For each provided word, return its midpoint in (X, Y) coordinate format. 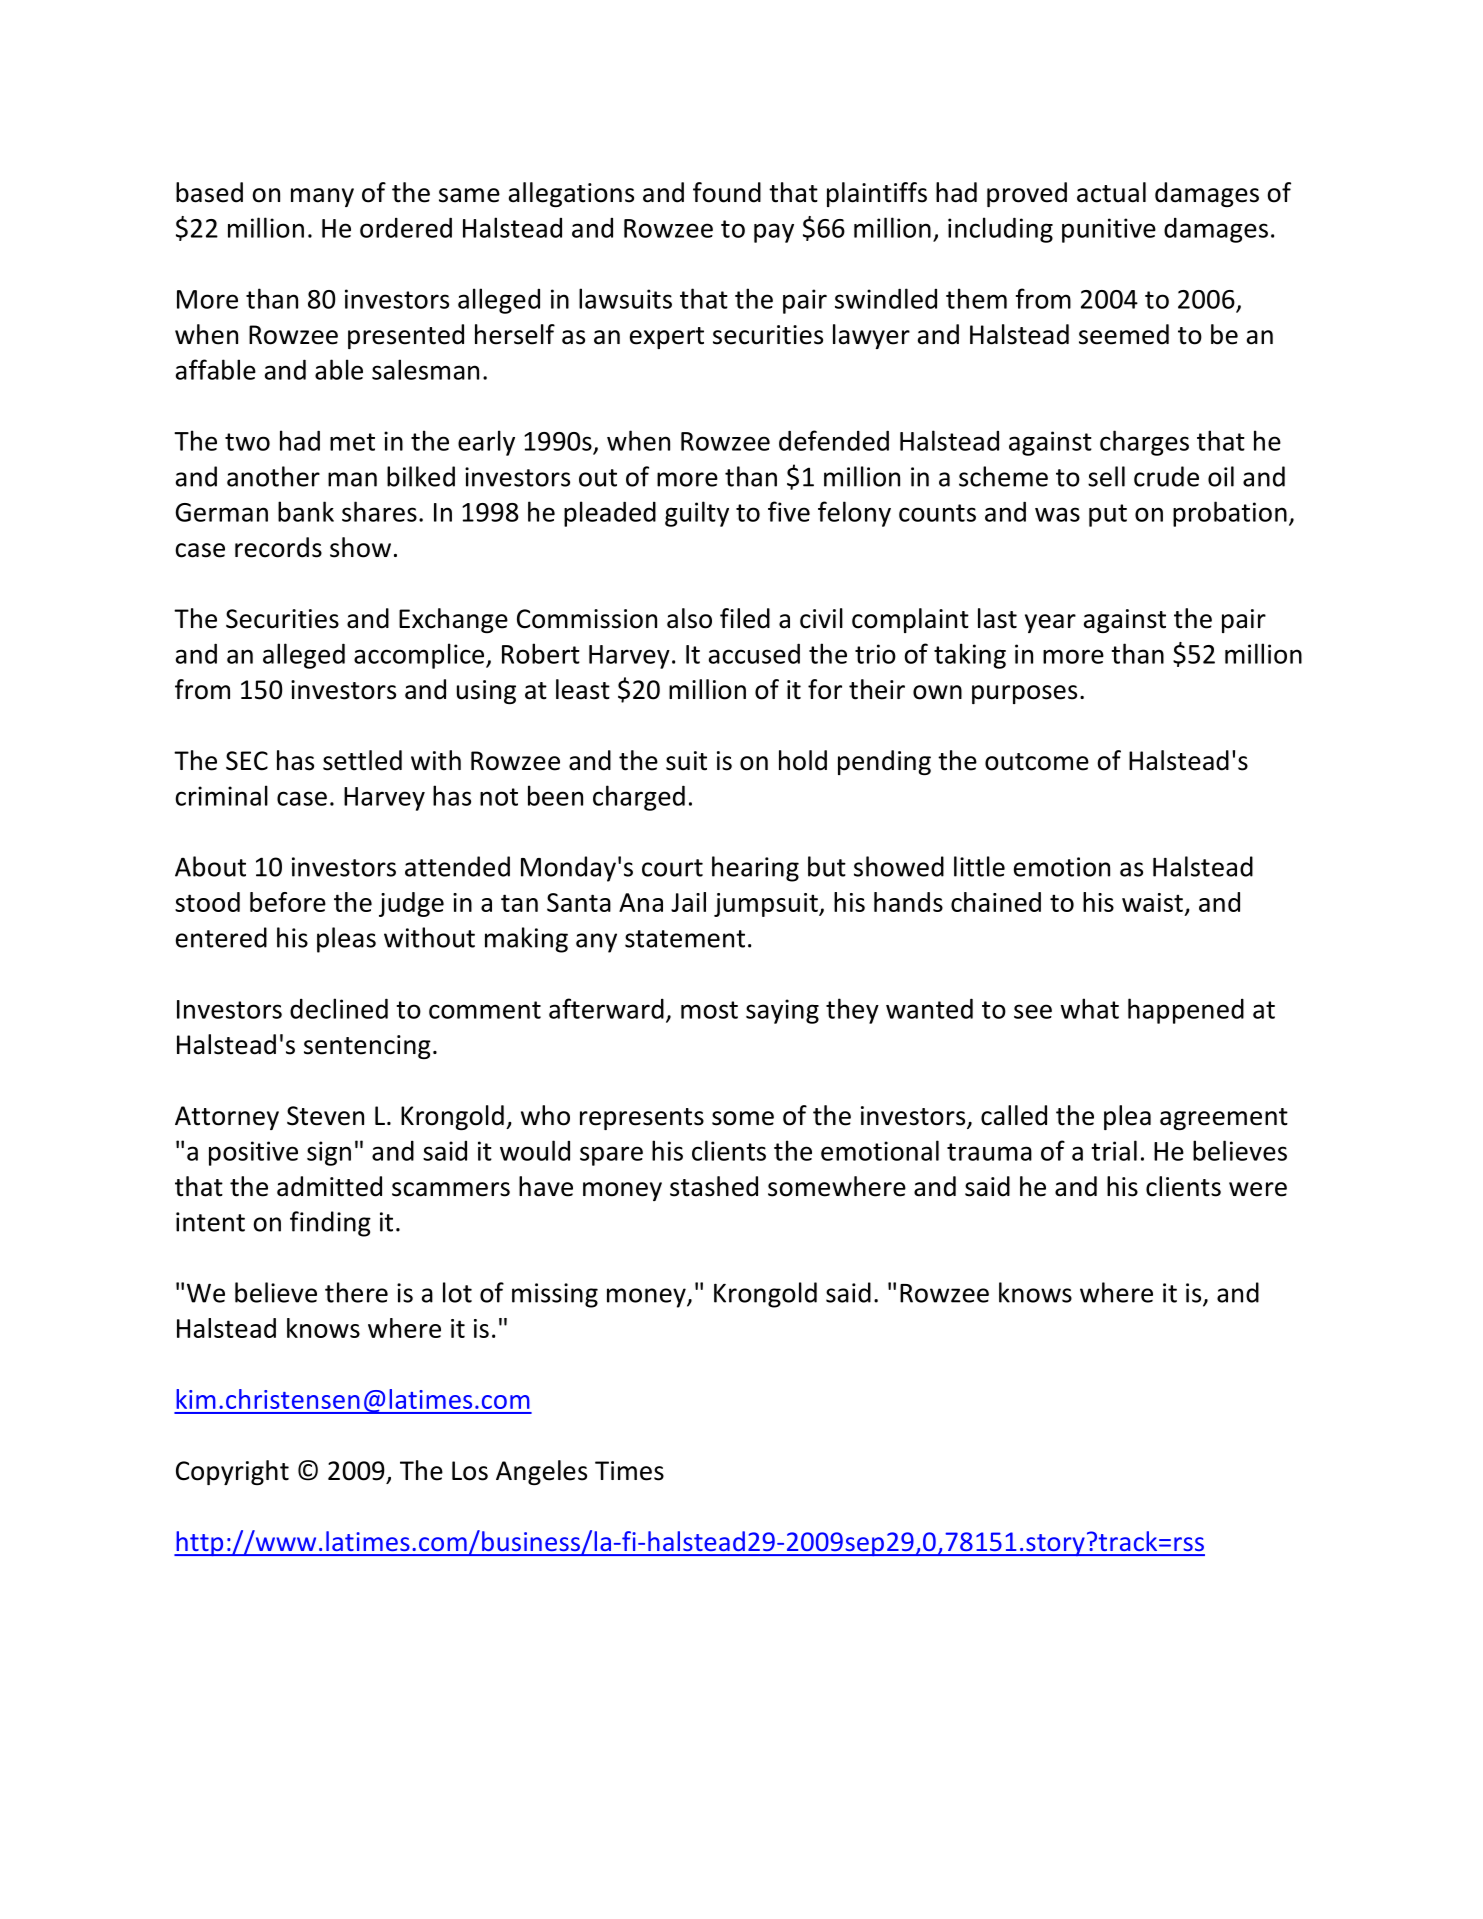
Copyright (232, 1472)
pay (774, 233)
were (1258, 1189)
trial (1114, 1150)
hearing (755, 869)
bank (306, 511)
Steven (325, 1116)
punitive (1109, 230)
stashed (714, 1186)
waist (1152, 902)
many (322, 197)
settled (362, 760)
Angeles (541, 1472)
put (1108, 515)
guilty (697, 514)
